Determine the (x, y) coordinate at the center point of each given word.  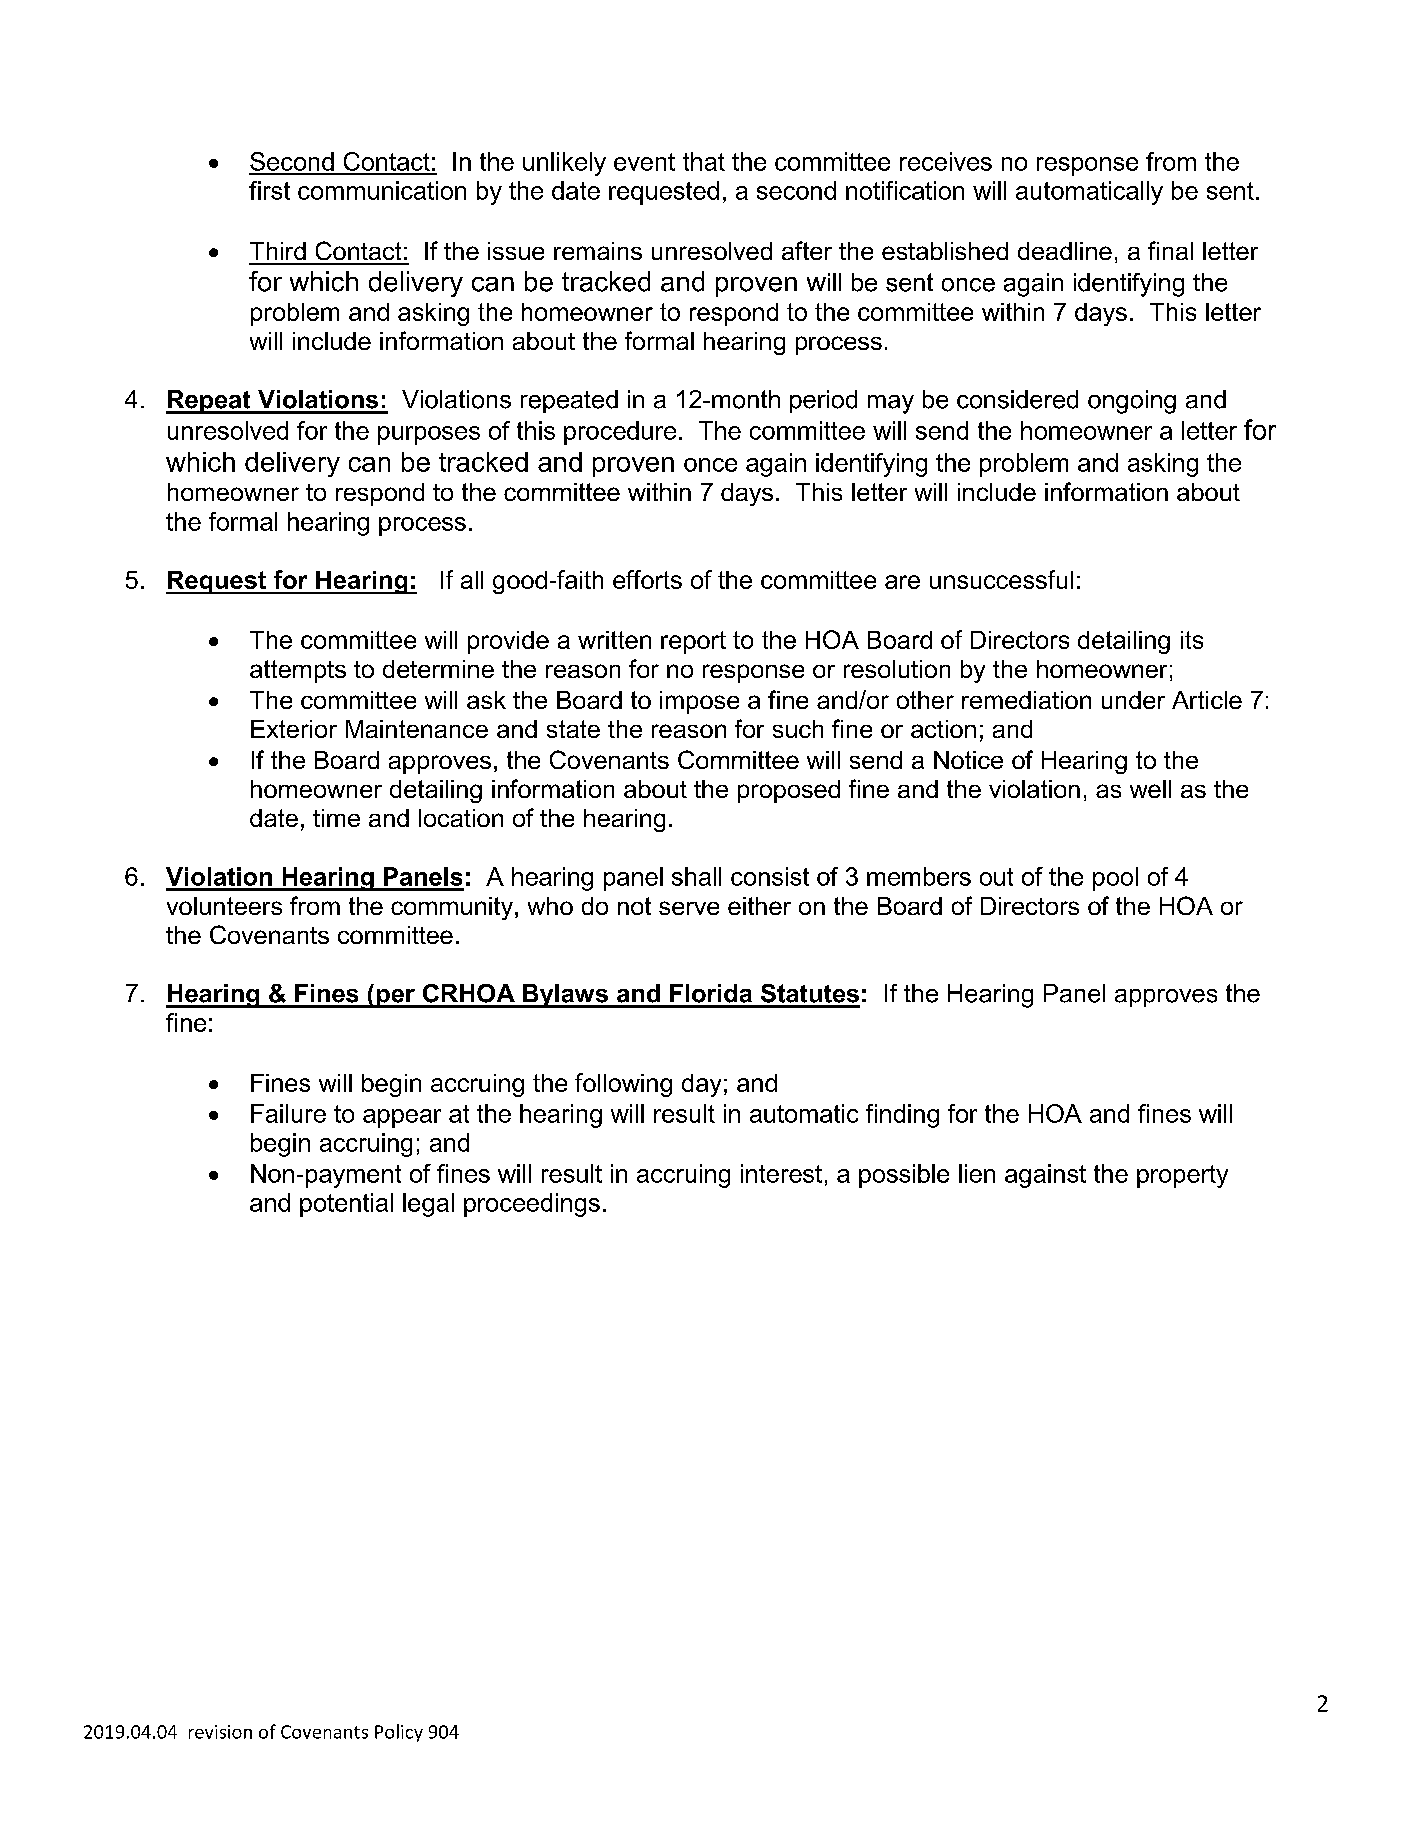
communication (382, 190)
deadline (1065, 251)
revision (220, 1732)
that (704, 161)
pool (1115, 879)
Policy (399, 1733)
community (452, 908)
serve (689, 908)
